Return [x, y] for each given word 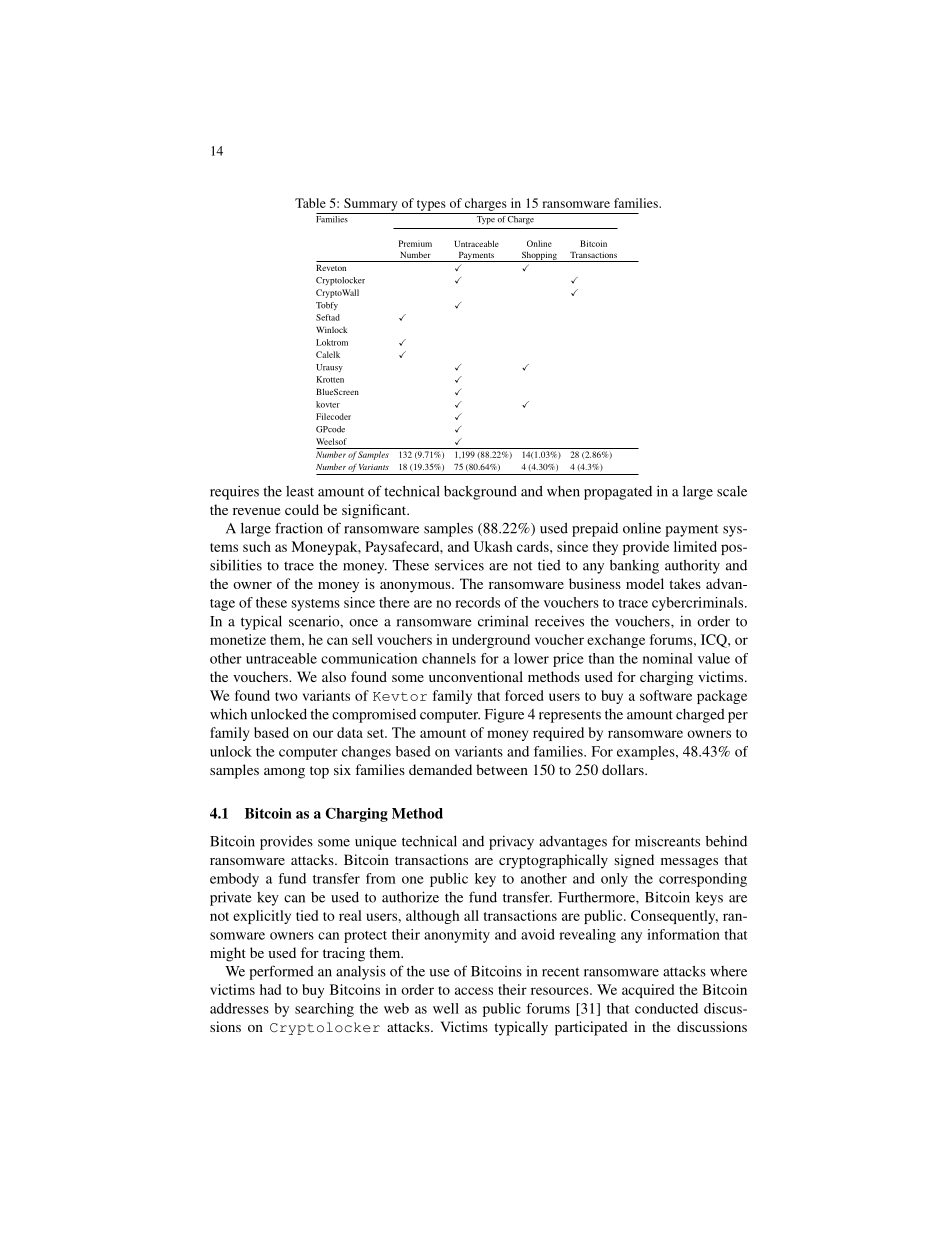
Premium [415, 243]
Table [310, 203]
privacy [511, 842]
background [480, 492]
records [477, 602]
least [300, 491]
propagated [618, 493]
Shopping [539, 256]
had [270, 989]
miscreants [667, 841]
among [284, 773]
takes [685, 583]
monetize [238, 639]
